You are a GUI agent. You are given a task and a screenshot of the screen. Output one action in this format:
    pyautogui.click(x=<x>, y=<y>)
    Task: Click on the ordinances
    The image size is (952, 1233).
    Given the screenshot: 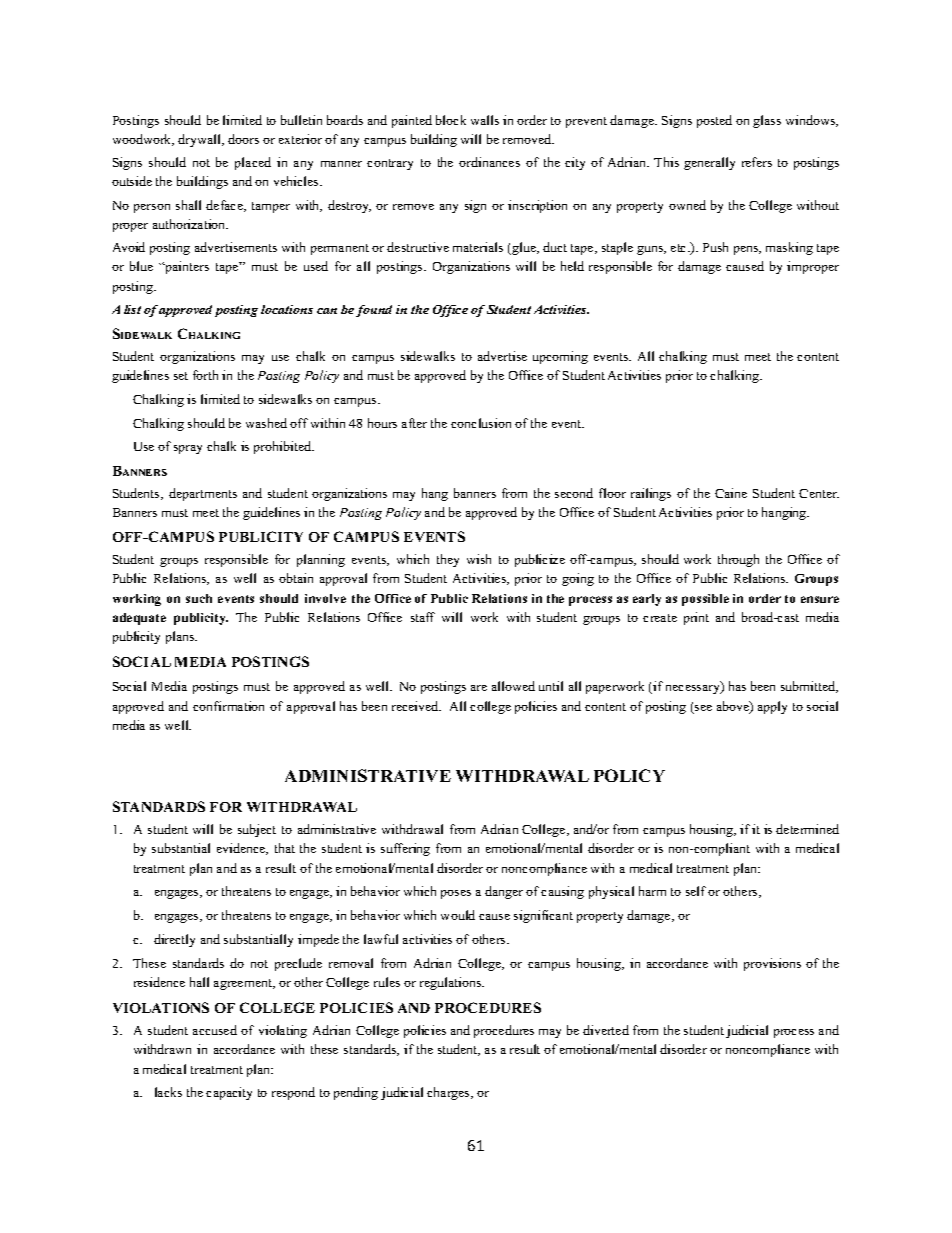 What is the action you would take?
    pyautogui.click(x=489, y=162)
